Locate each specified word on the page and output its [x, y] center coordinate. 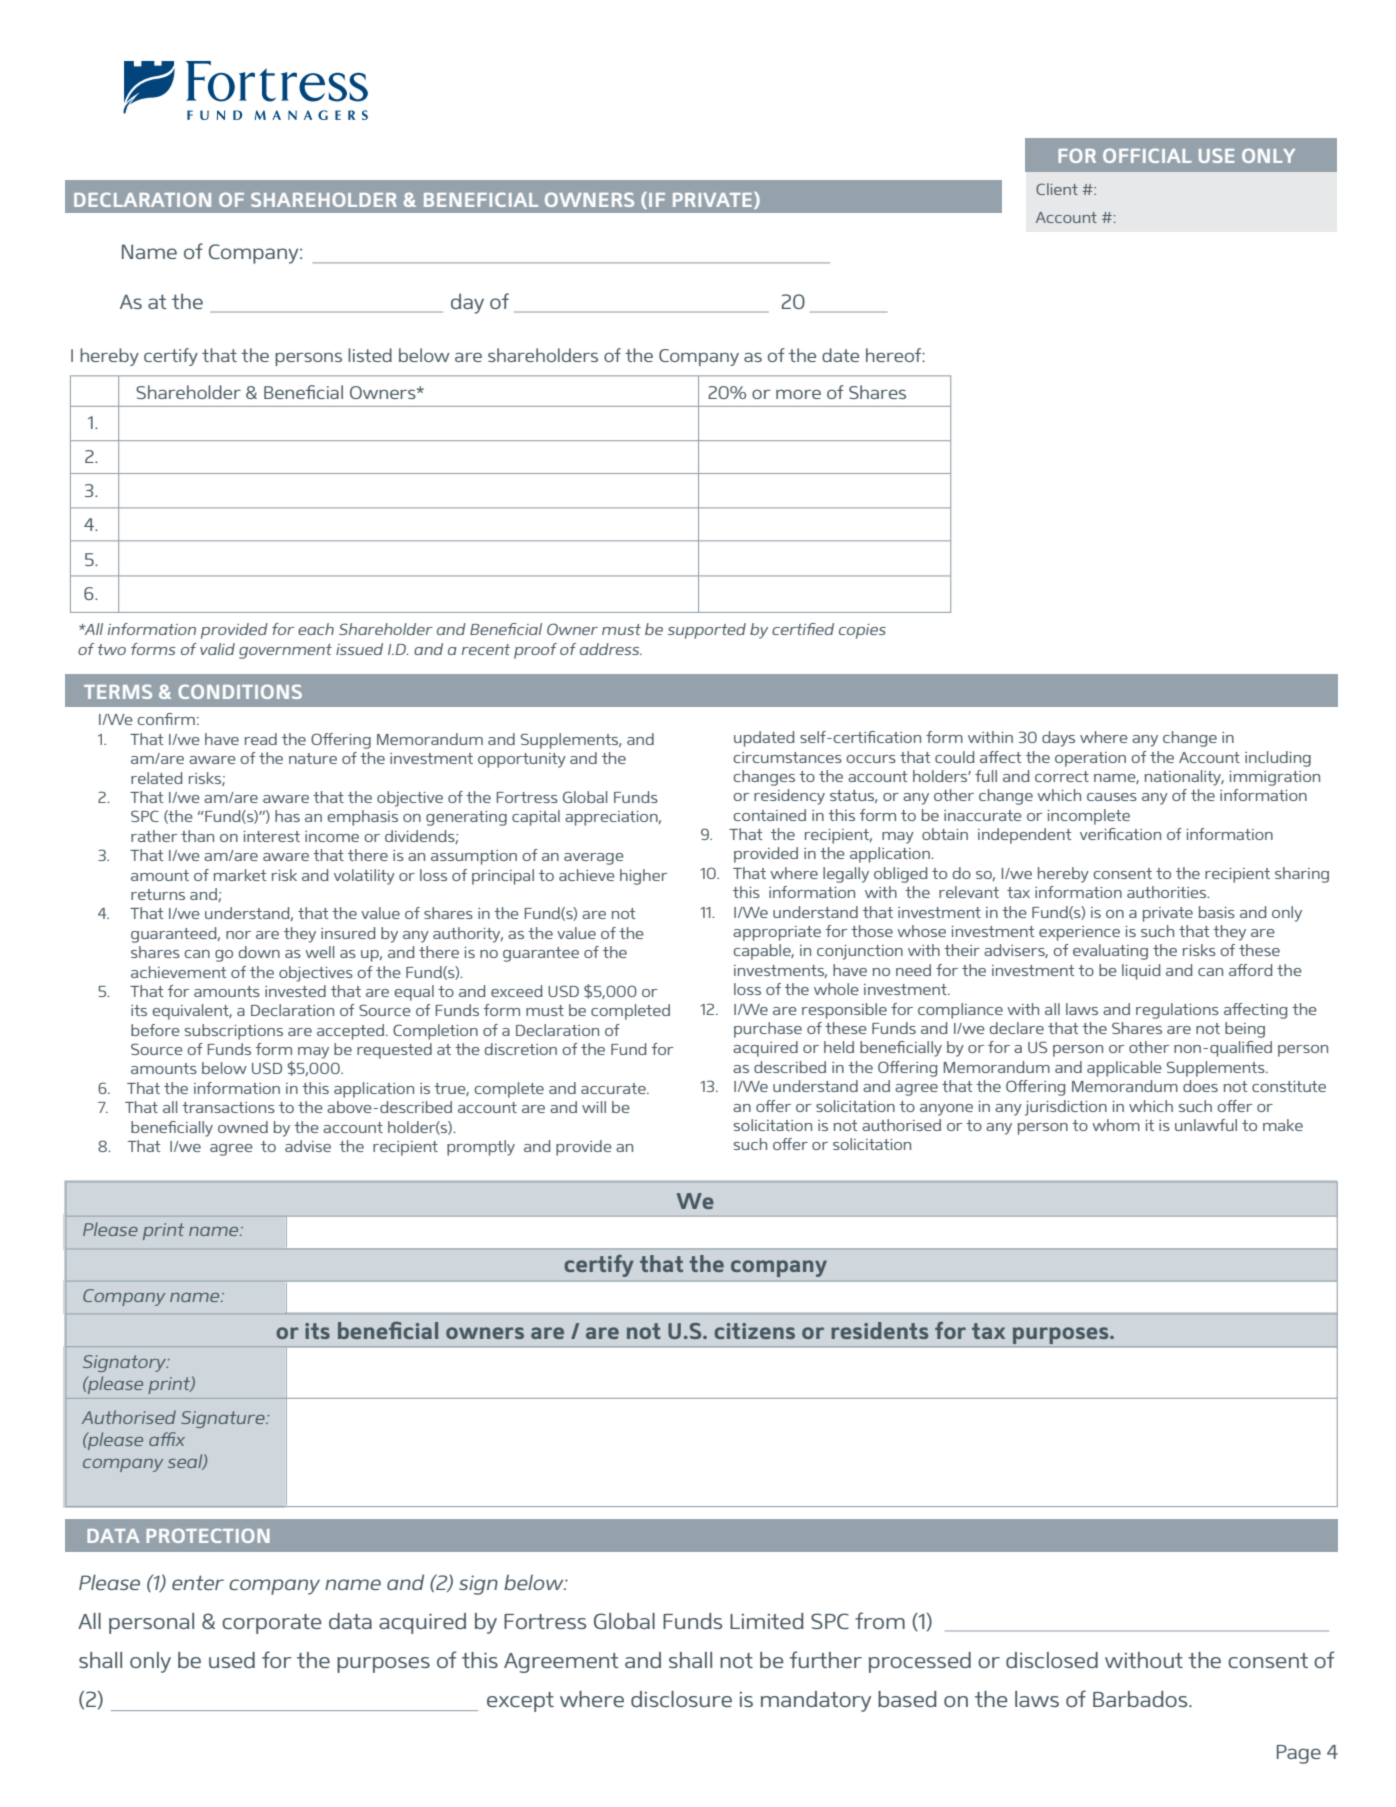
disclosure [681, 1699]
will [594, 1107]
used [232, 1660]
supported [707, 631]
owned [243, 1127]
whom [1116, 1125]
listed [370, 355]
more [798, 394]
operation [1090, 759]
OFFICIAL [1147, 155]
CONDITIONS [240, 691]
